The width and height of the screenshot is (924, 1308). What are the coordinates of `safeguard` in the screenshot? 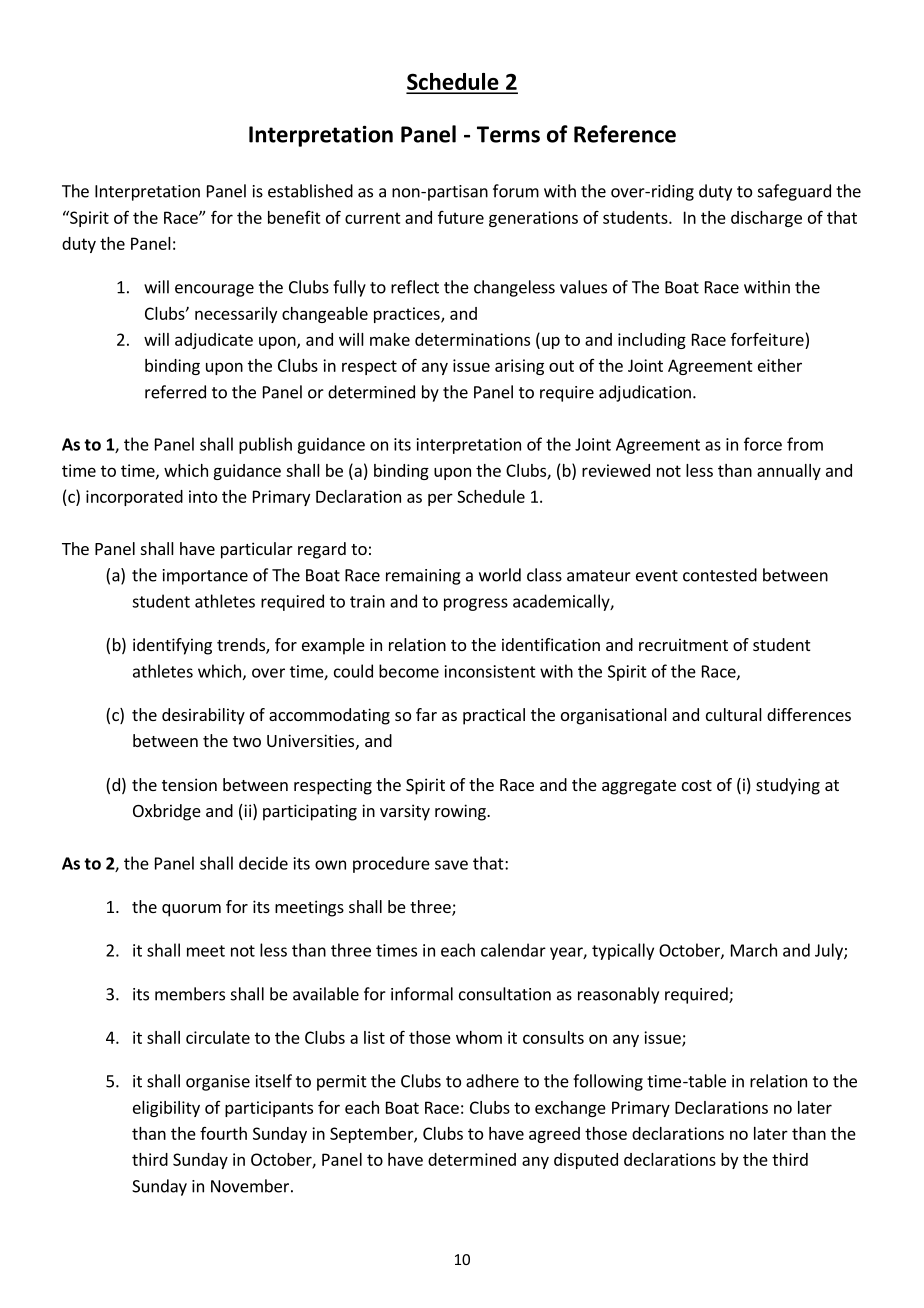 It's located at (794, 192).
